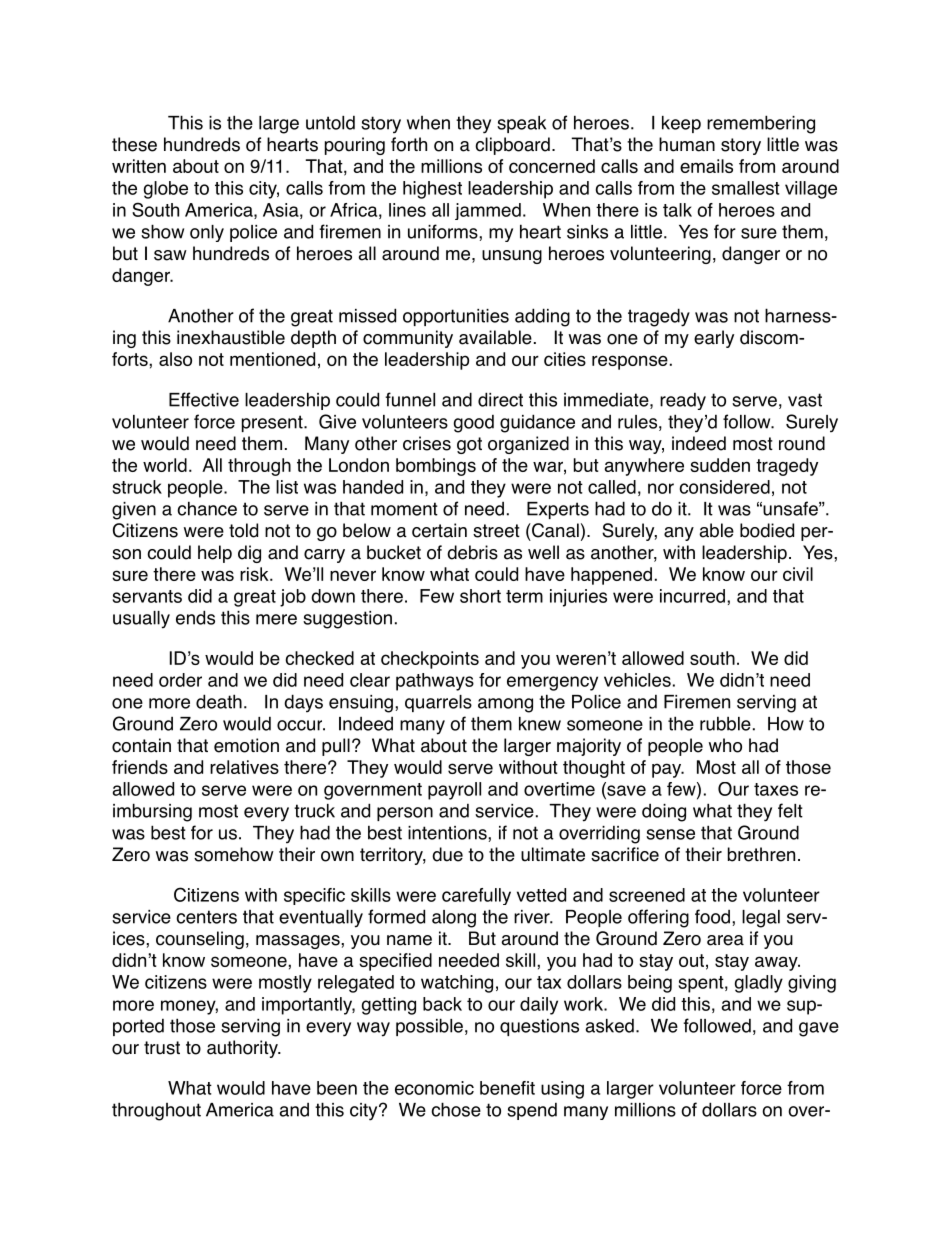 This page has height=1233, width=952. Describe the element at coordinates (469, 445) in the page. I see `got` at that location.
